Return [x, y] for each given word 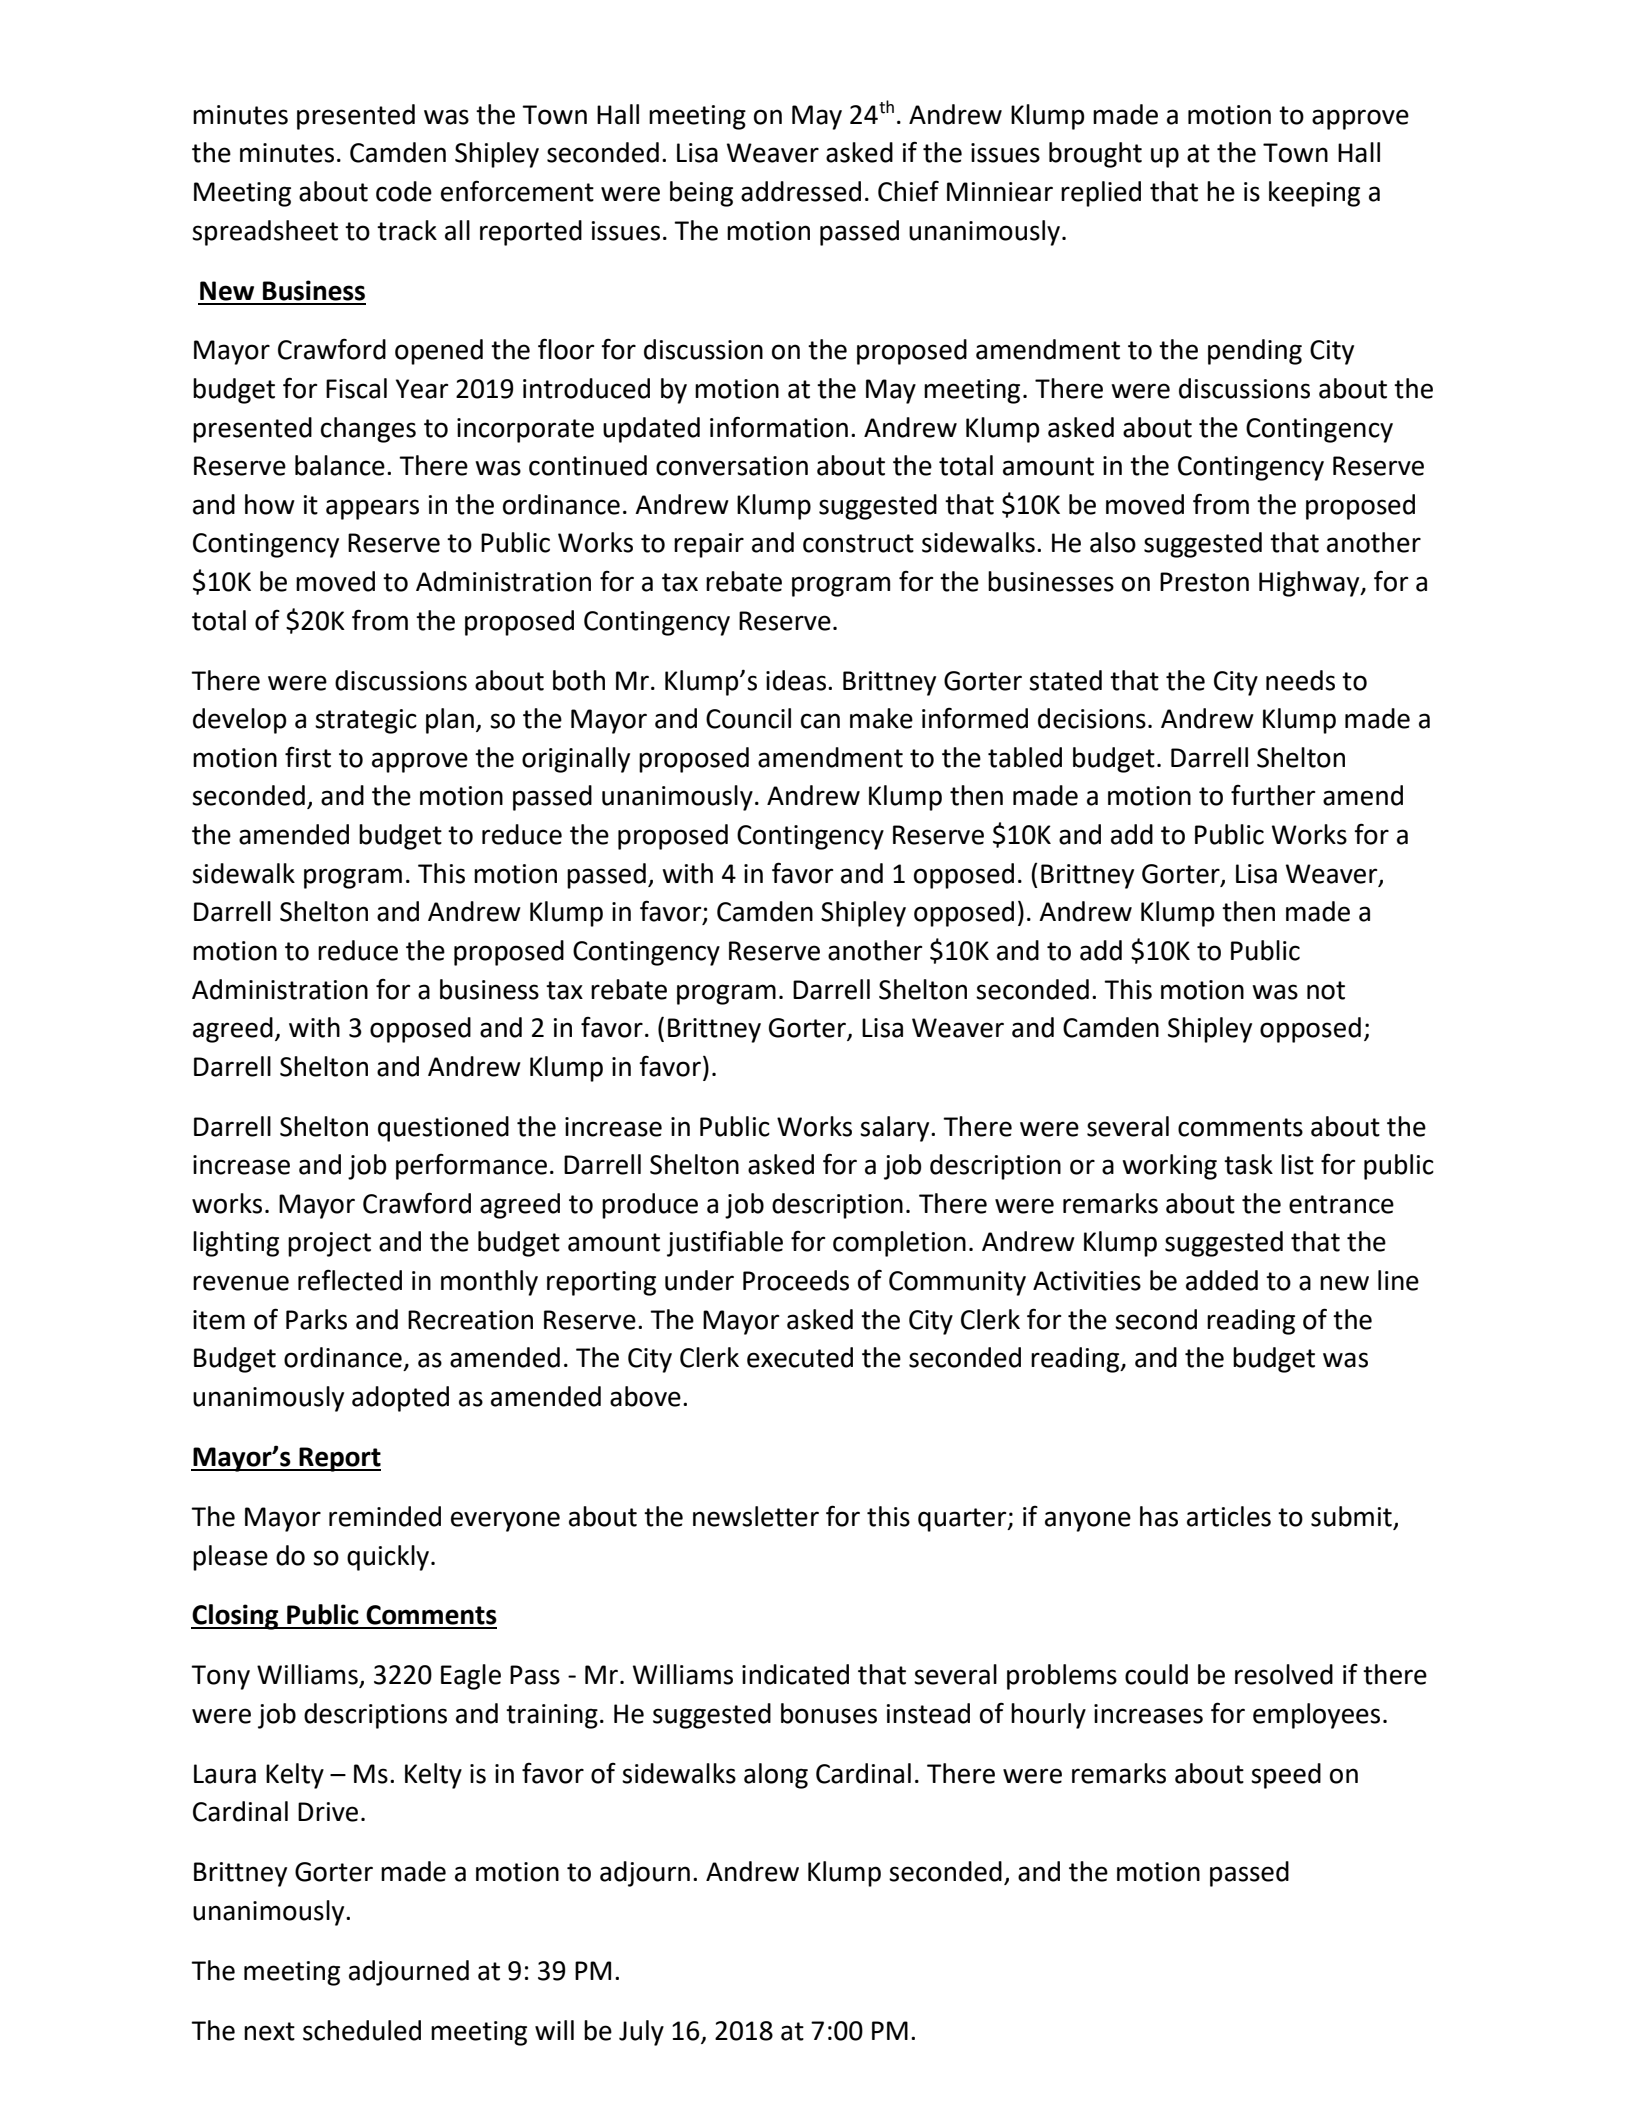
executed [800, 1357]
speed [1286, 1776]
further [1273, 795]
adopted [400, 1399]
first [308, 757]
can [820, 721]
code [404, 191]
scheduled [362, 2030]
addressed [801, 191]
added [1222, 1280]
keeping [1314, 194]
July [641, 2033]
